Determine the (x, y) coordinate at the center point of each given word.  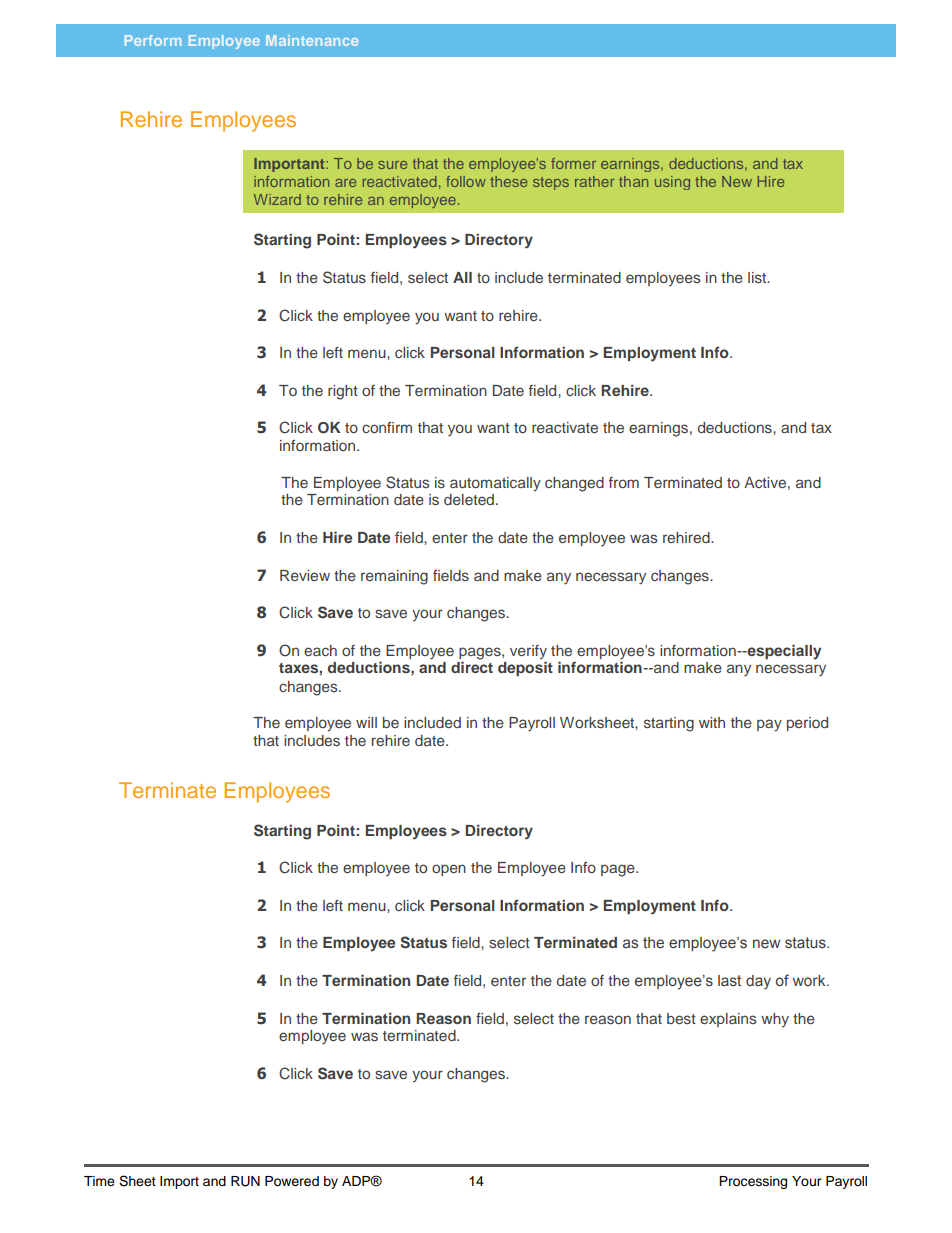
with (712, 722)
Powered (292, 1181)
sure (392, 165)
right (343, 392)
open (449, 870)
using (672, 183)
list (758, 277)
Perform (153, 40)
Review (305, 575)
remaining (394, 577)
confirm (387, 427)
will (366, 722)
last (729, 980)
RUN (245, 1181)
